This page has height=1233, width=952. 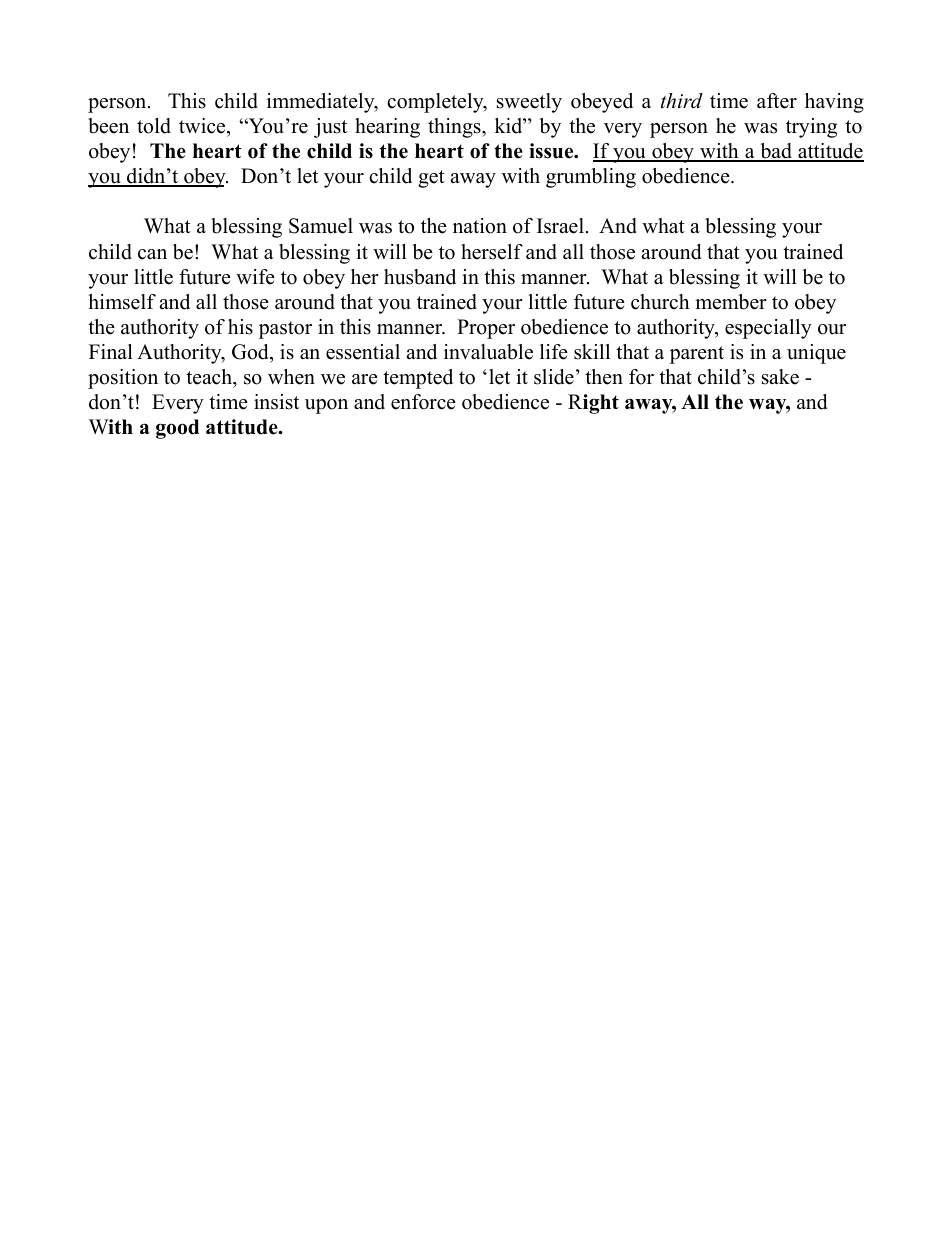 What do you see at coordinates (480, 226) in the page?
I see `nation` at bounding box center [480, 226].
